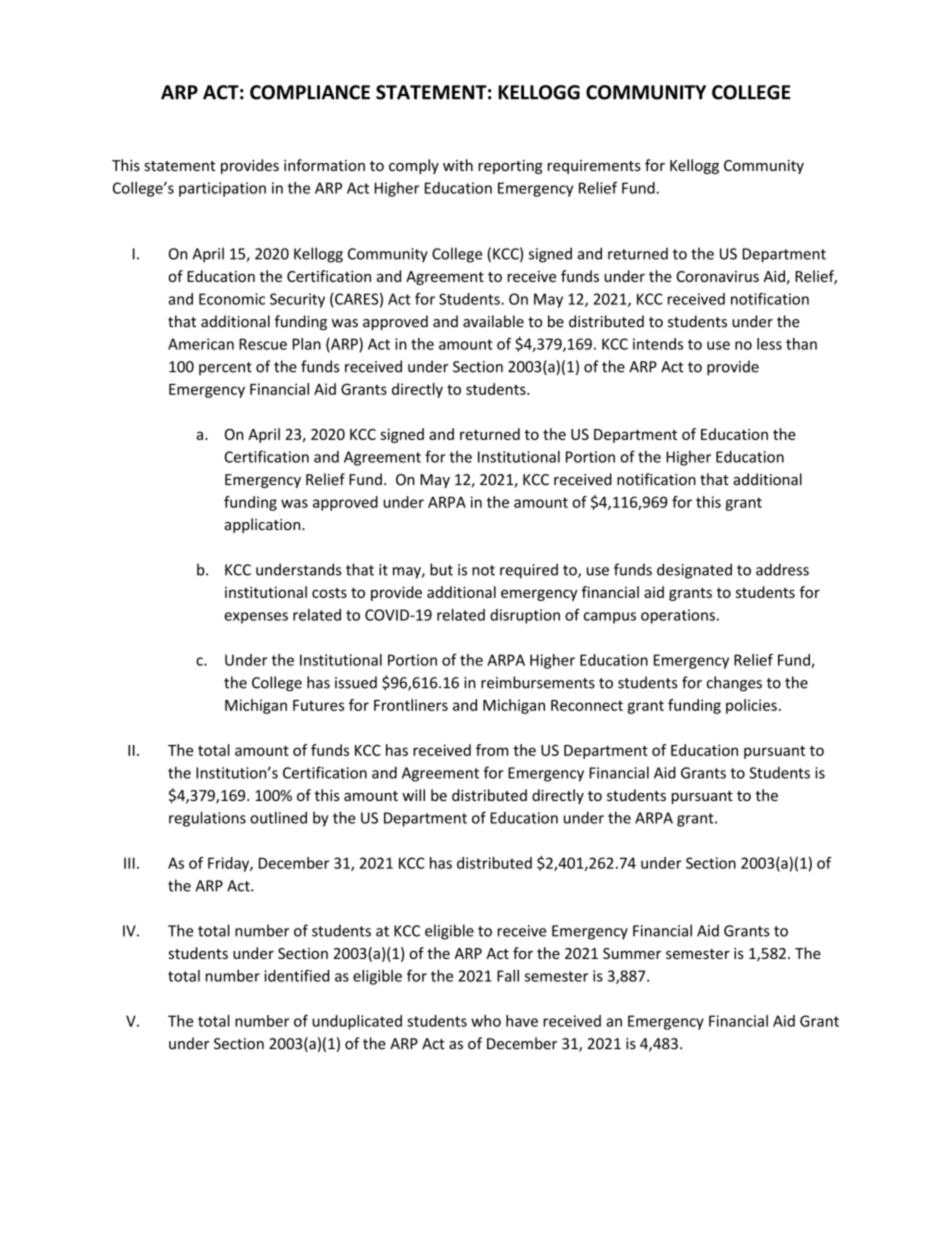 The height and width of the screenshot is (1233, 952). I want to click on with, so click(458, 165).
